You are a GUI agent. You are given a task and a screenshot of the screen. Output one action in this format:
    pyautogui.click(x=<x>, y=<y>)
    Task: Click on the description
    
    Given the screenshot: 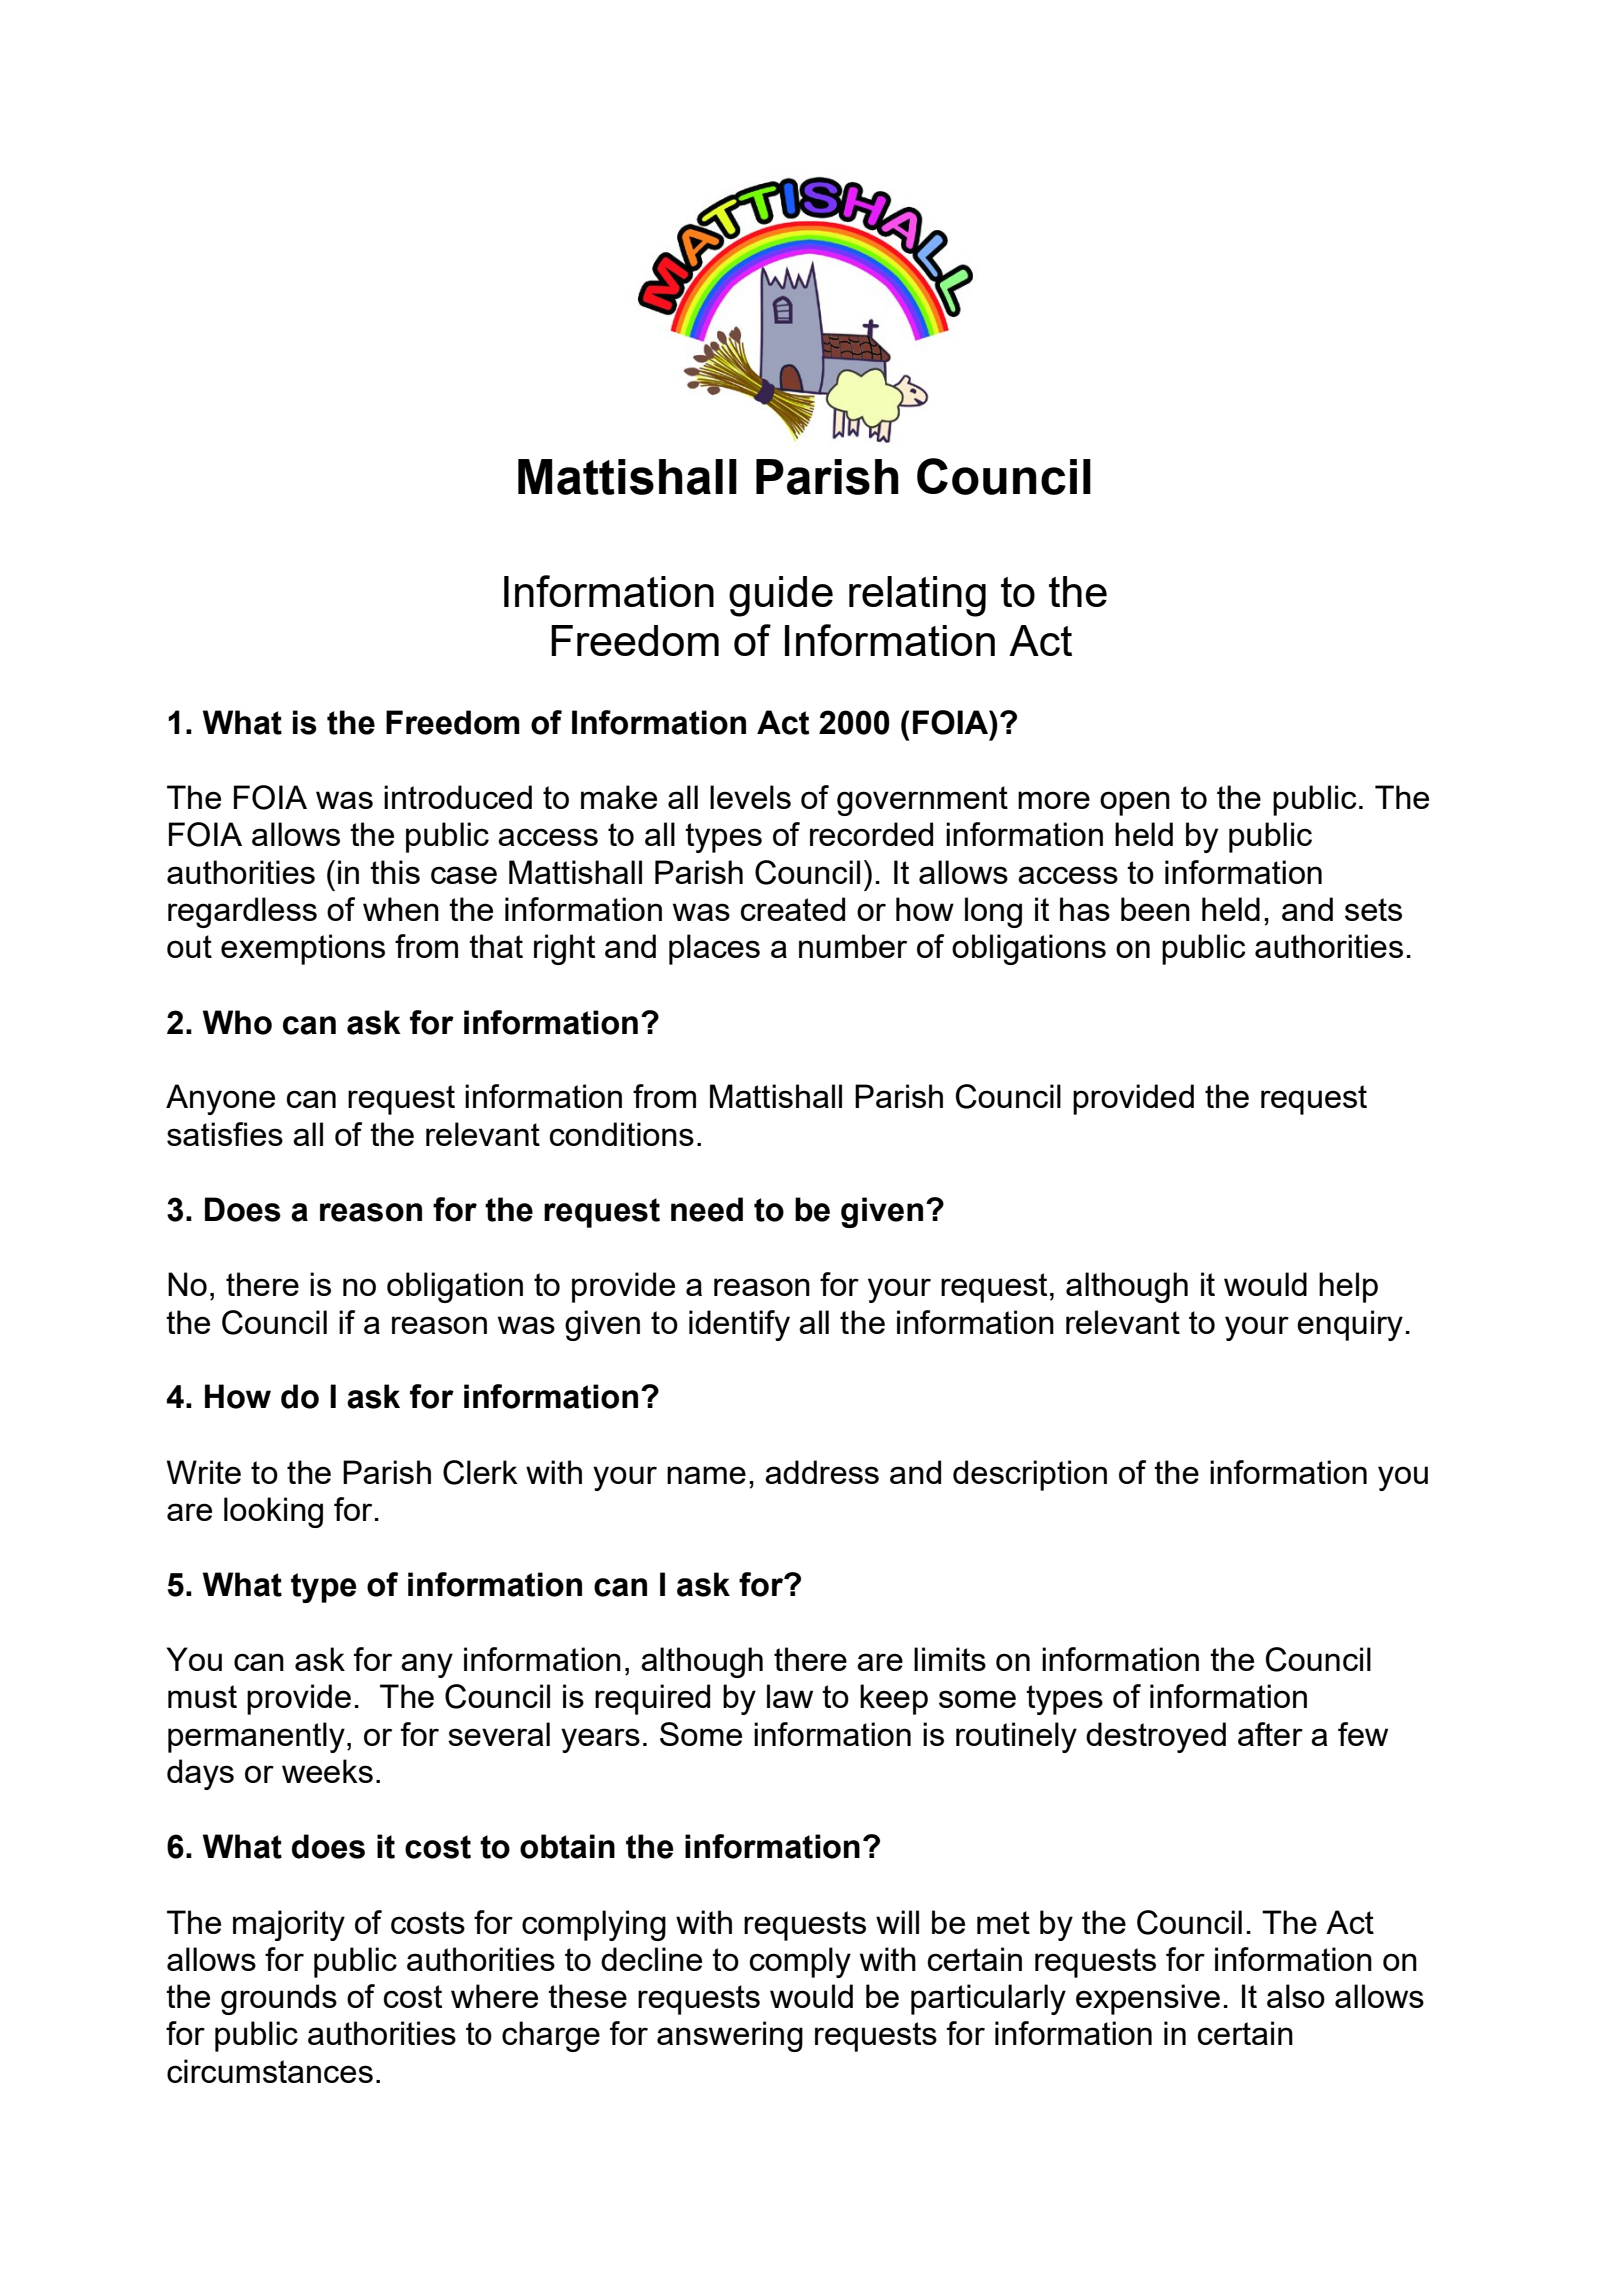 What is the action you would take?
    pyautogui.click(x=1030, y=1475)
